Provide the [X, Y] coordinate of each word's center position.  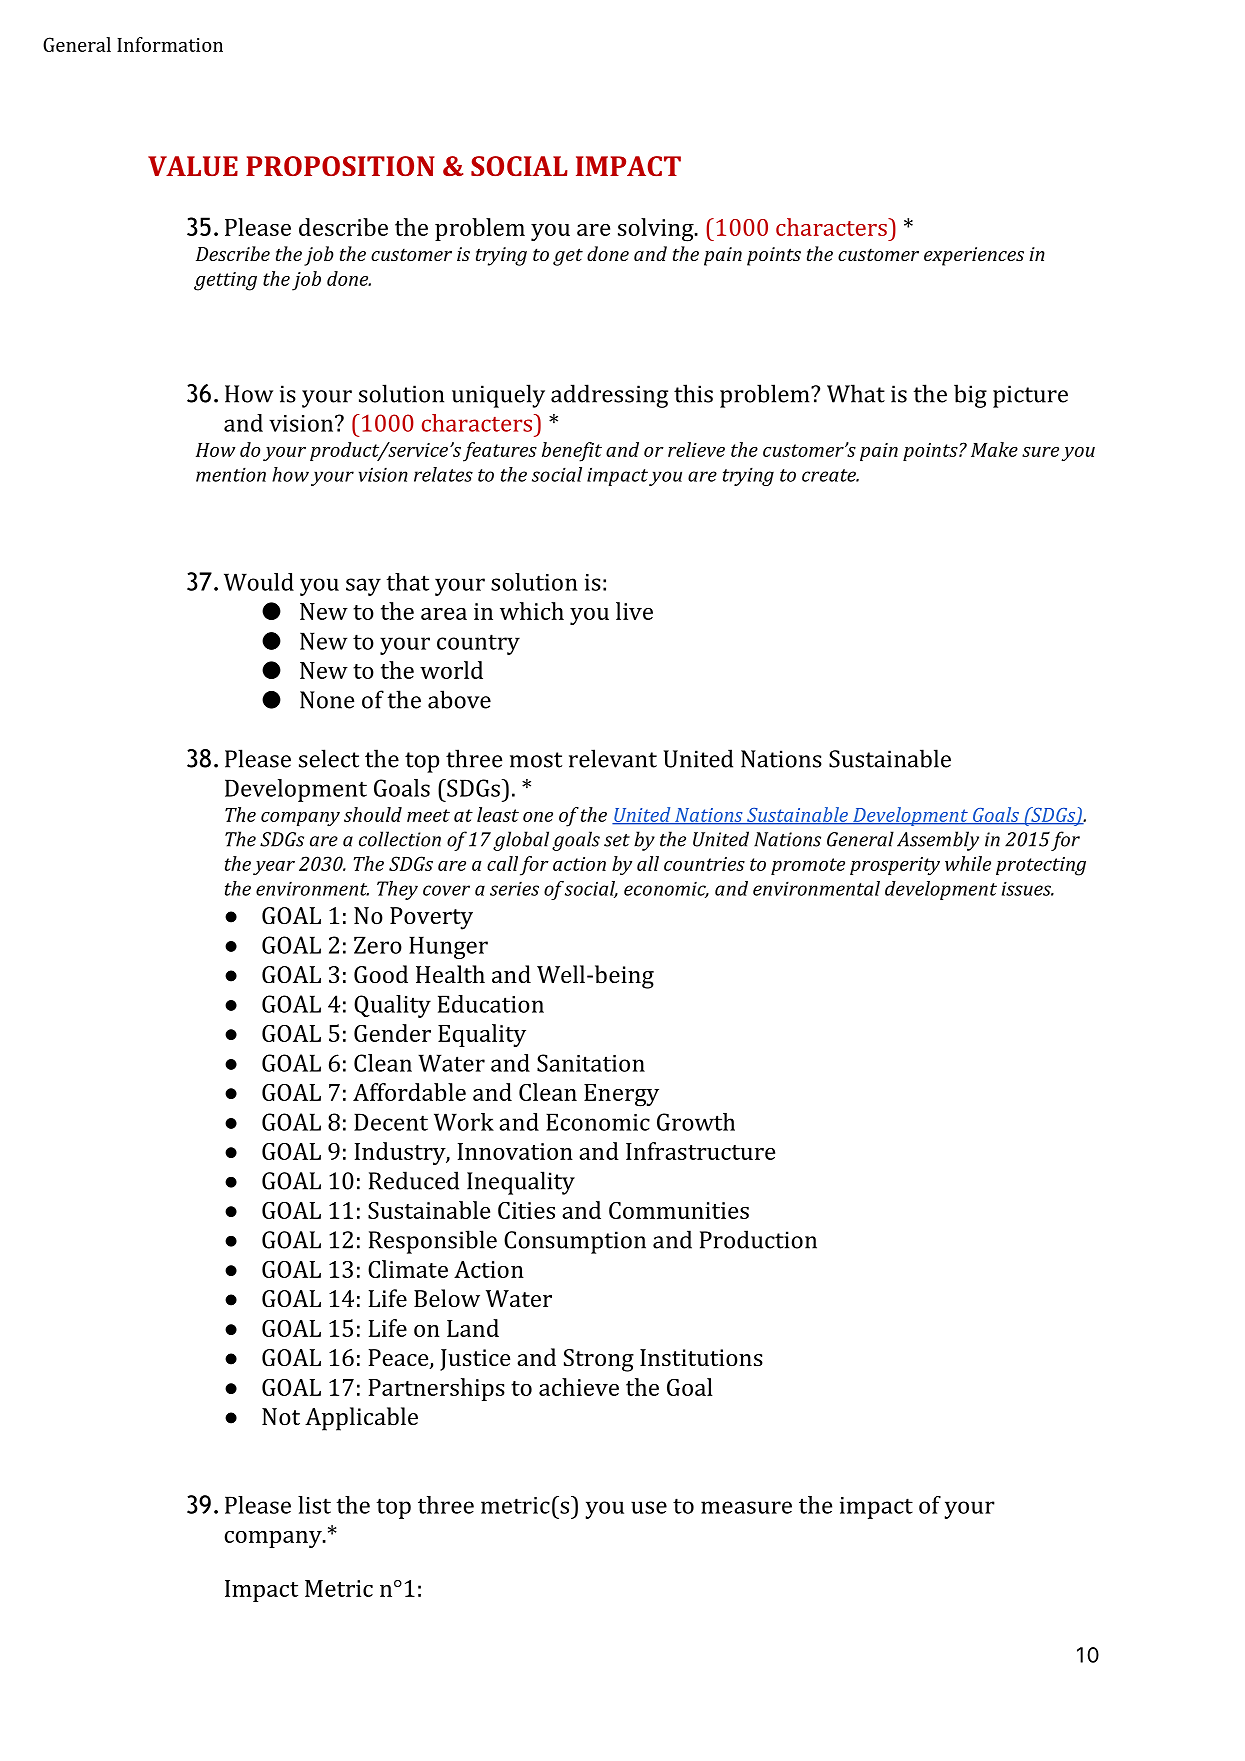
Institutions [701, 1357]
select [329, 758]
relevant [613, 758]
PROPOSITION [340, 166]
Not [281, 1416]
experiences [974, 256]
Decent [391, 1122]
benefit [572, 452]
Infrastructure [700, 1151]
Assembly [938, 841]
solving [657, 230]
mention [231, 474]
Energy [621, 1095]
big [970, 396]
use [649, 1507]
